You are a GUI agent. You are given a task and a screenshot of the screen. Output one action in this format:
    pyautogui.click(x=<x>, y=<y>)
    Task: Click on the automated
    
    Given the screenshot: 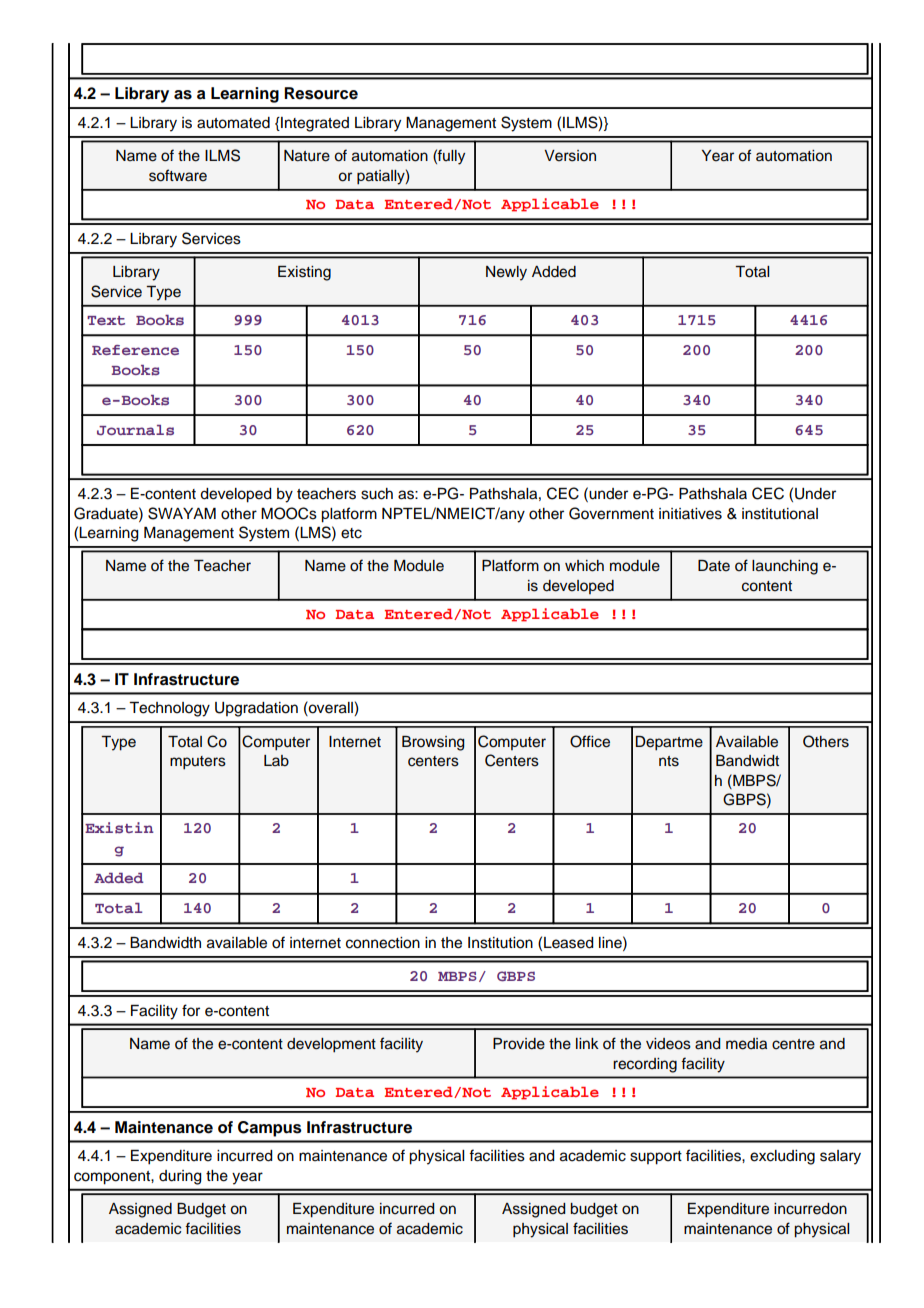 What is the action you would take?
    pyautogui.click(x=233, y=123)
